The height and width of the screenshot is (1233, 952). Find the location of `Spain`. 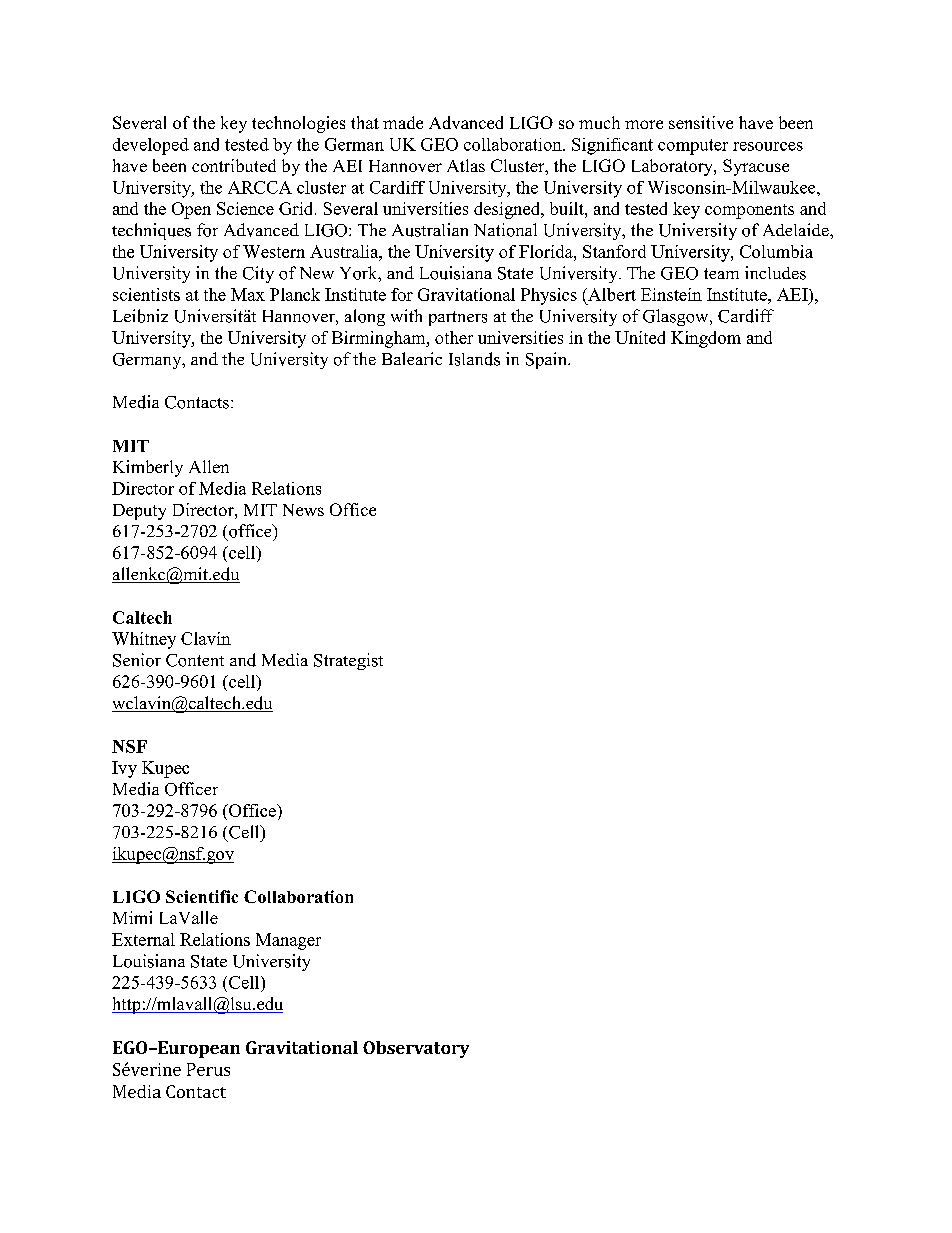

Spain is located at coordinates (547, 360).
